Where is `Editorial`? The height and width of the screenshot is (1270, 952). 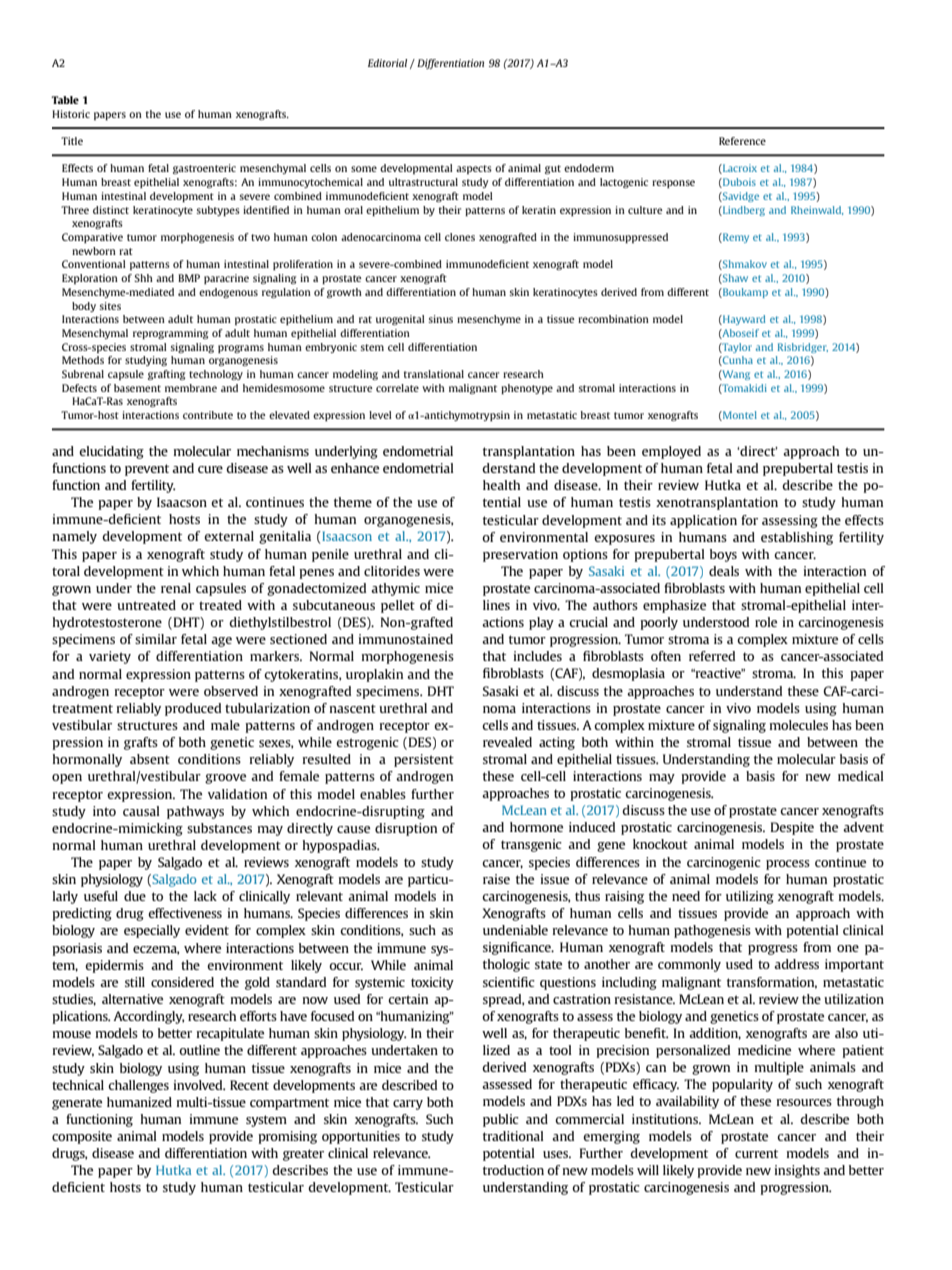
Editorial is located at coordinates (387, 63).
